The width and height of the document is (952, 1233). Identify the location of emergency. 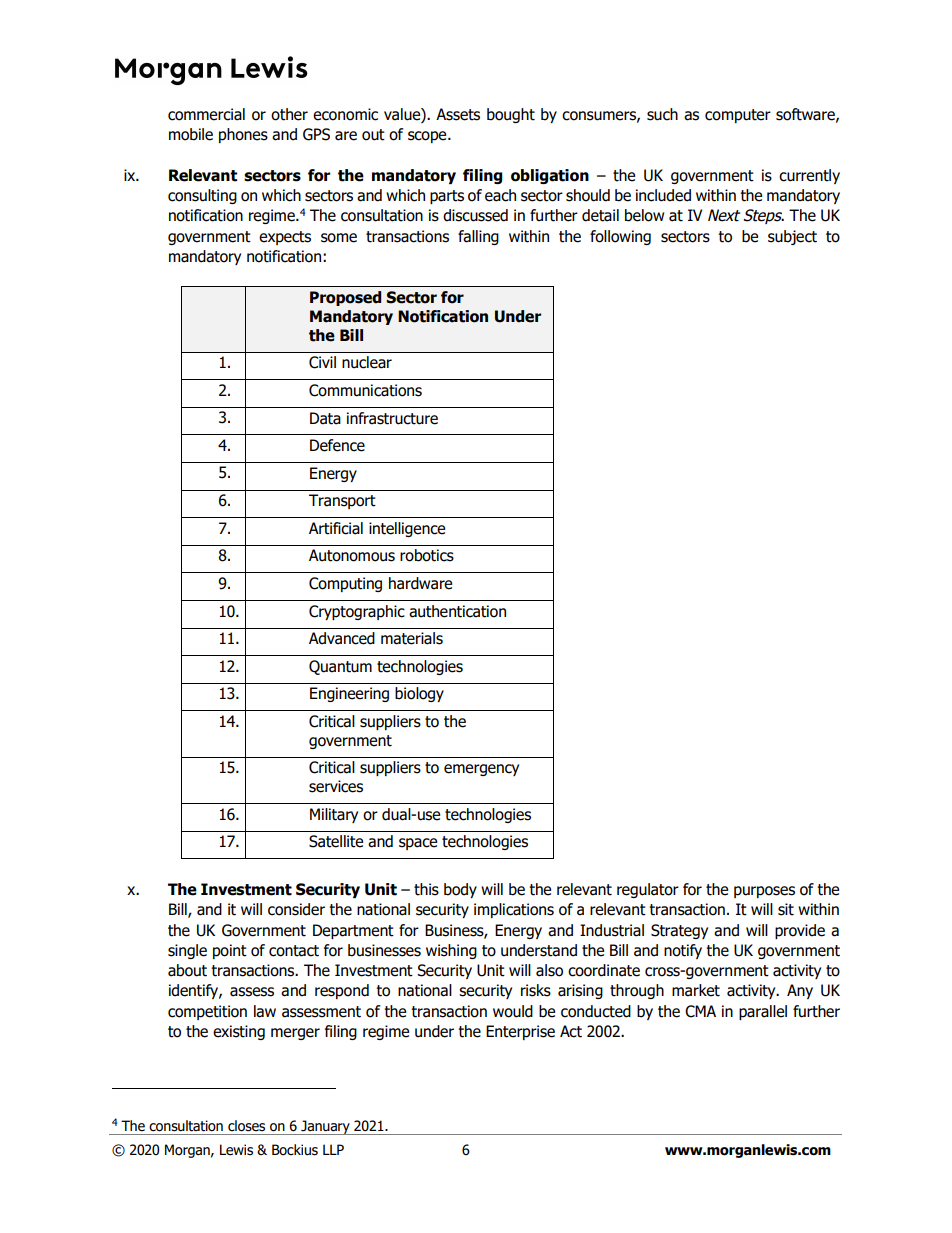
(481, 770).
